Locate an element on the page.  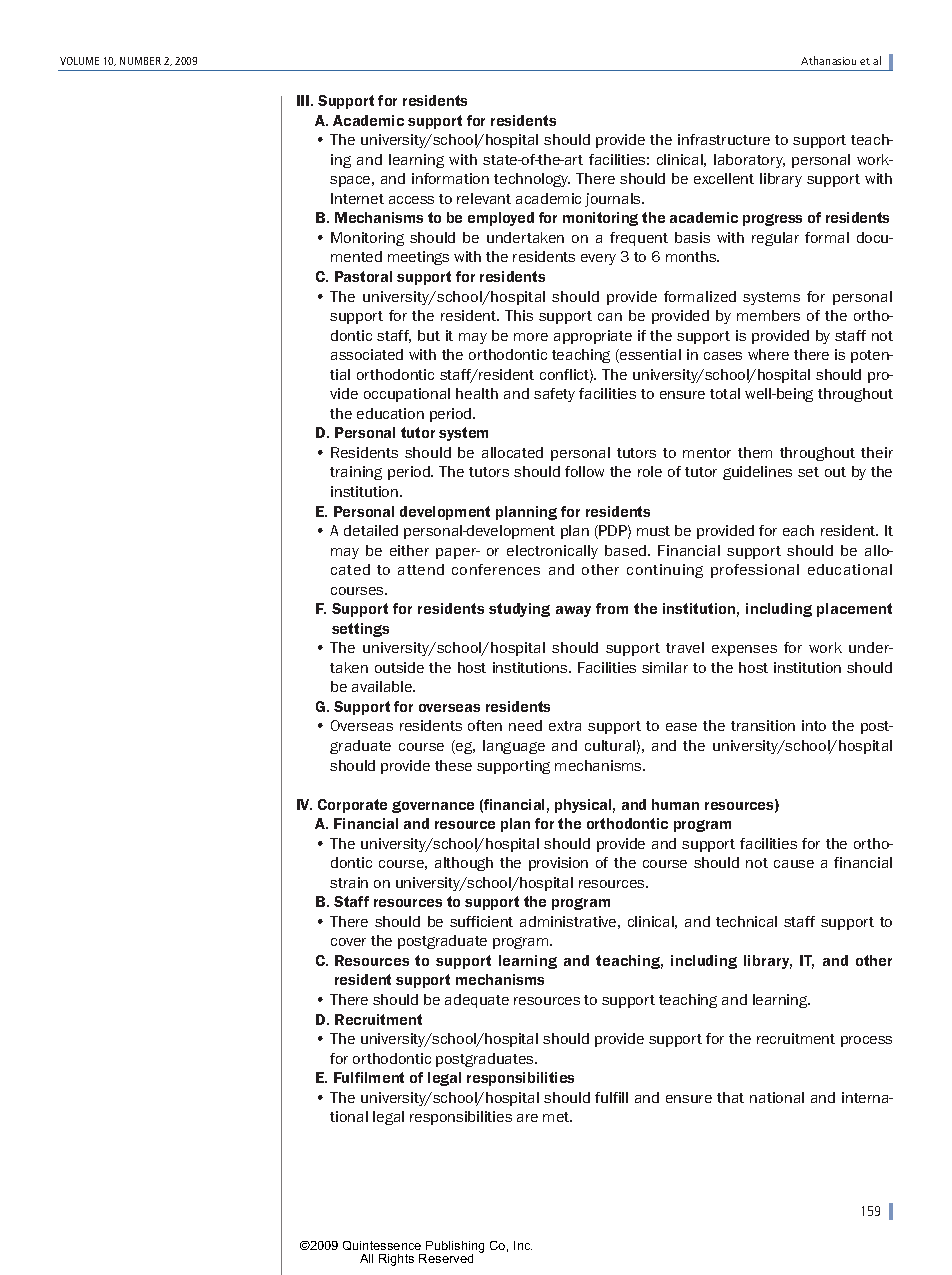
sufficient is located at coordinates (481, 921).
